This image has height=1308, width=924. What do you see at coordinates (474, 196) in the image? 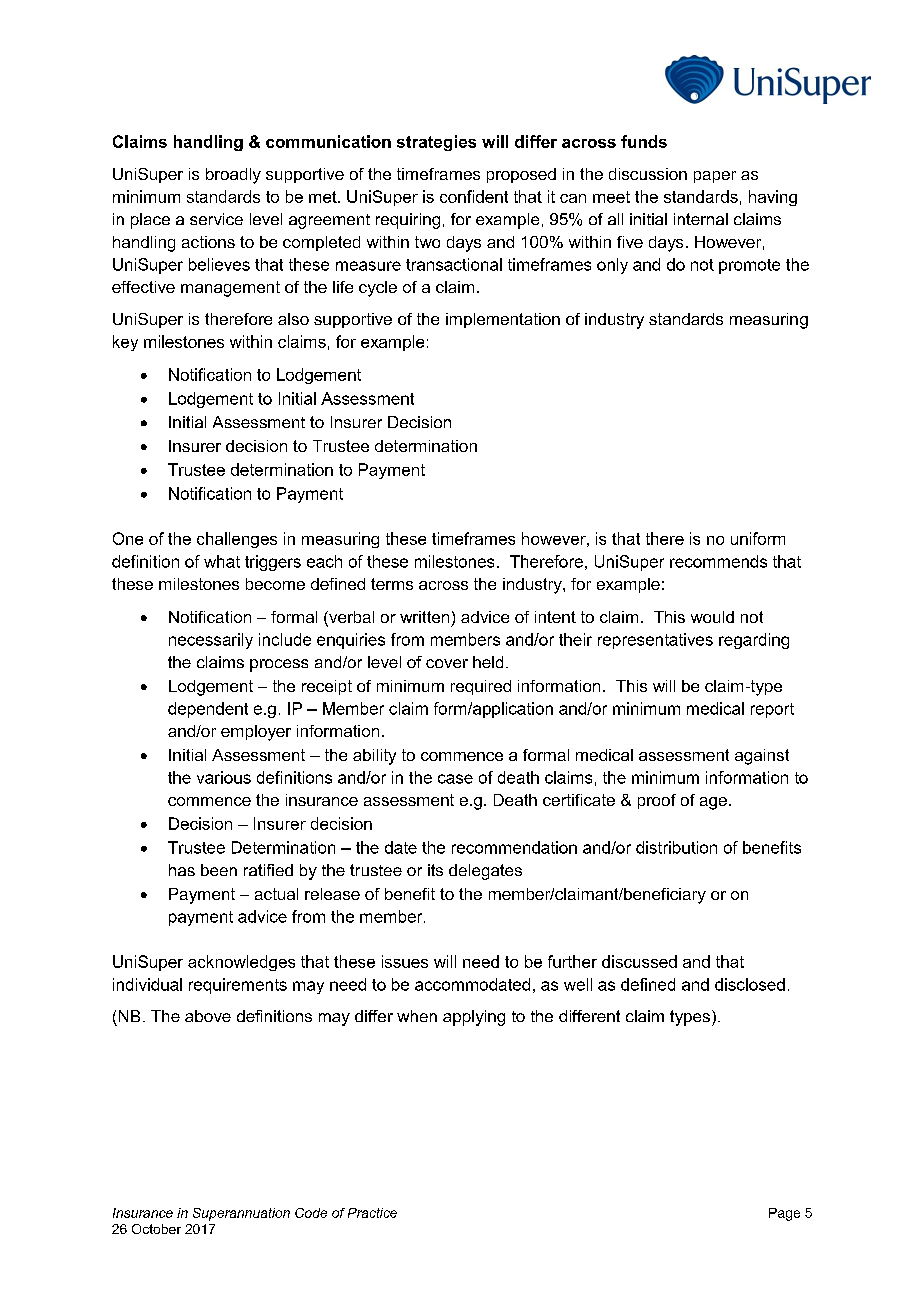
I see `confident` at bounding box center [474, 196].
